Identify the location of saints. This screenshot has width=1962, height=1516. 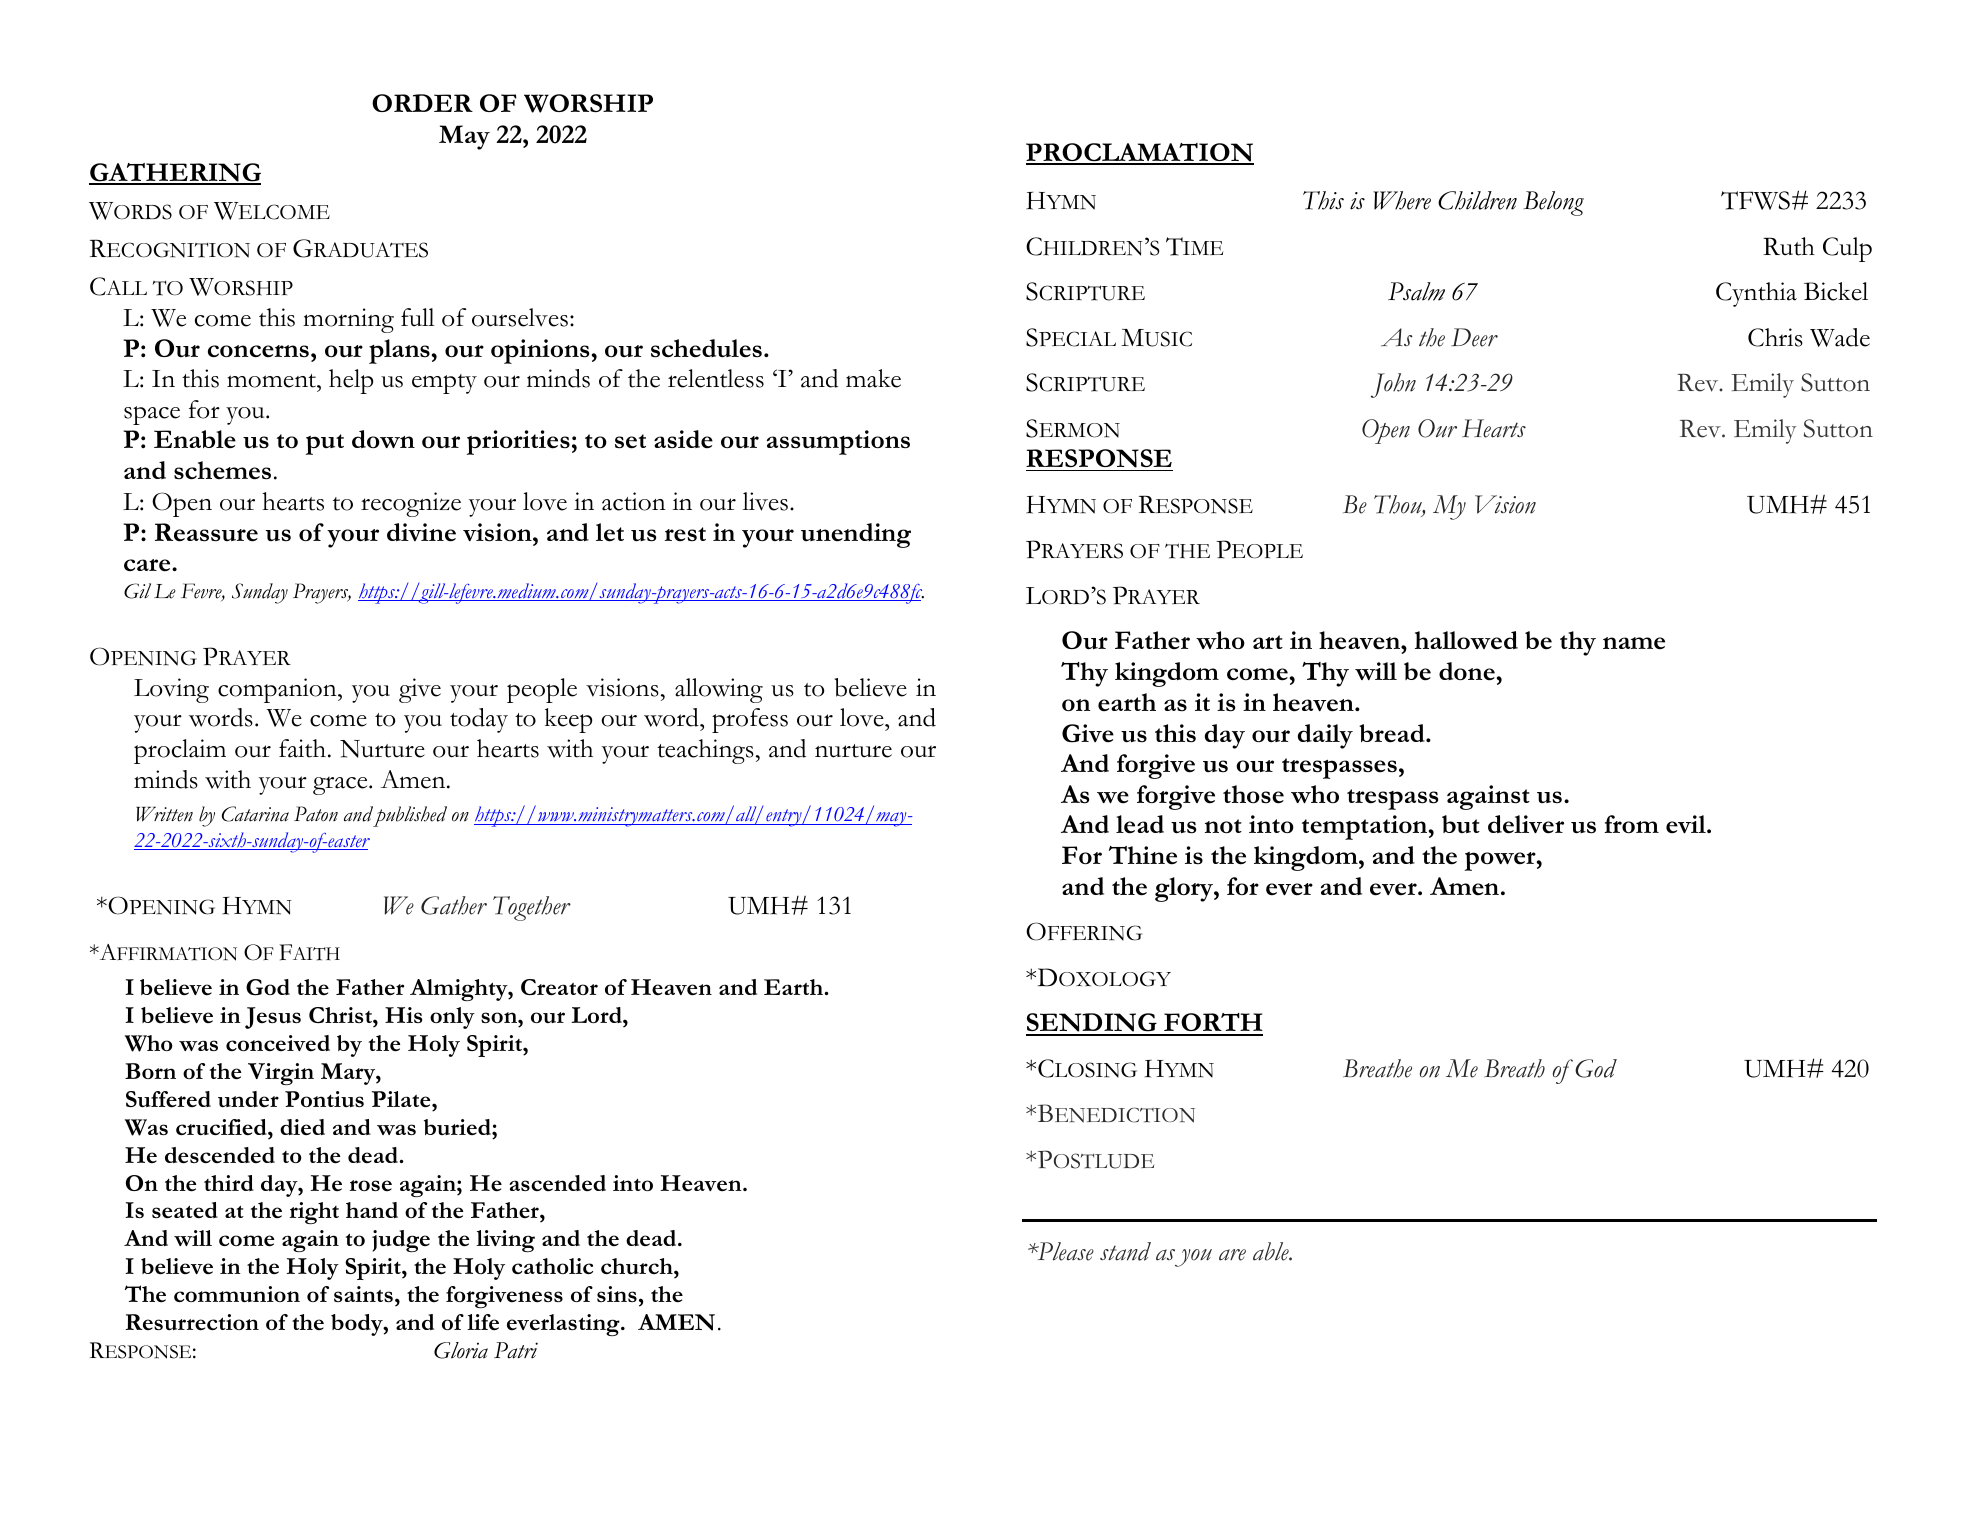
(363, 1294).
